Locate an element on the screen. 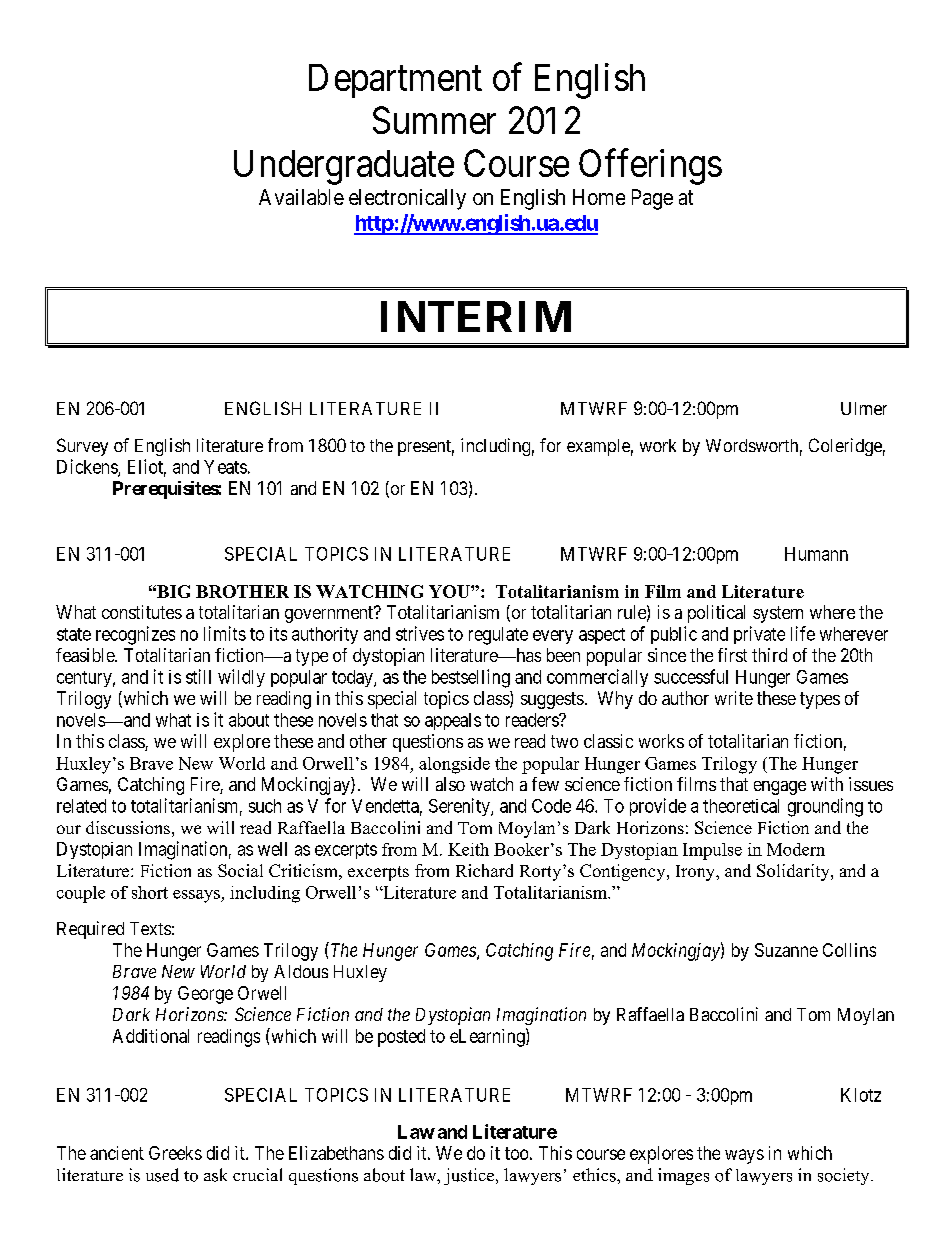  Greeks is located at coordinates (175, 1153).
